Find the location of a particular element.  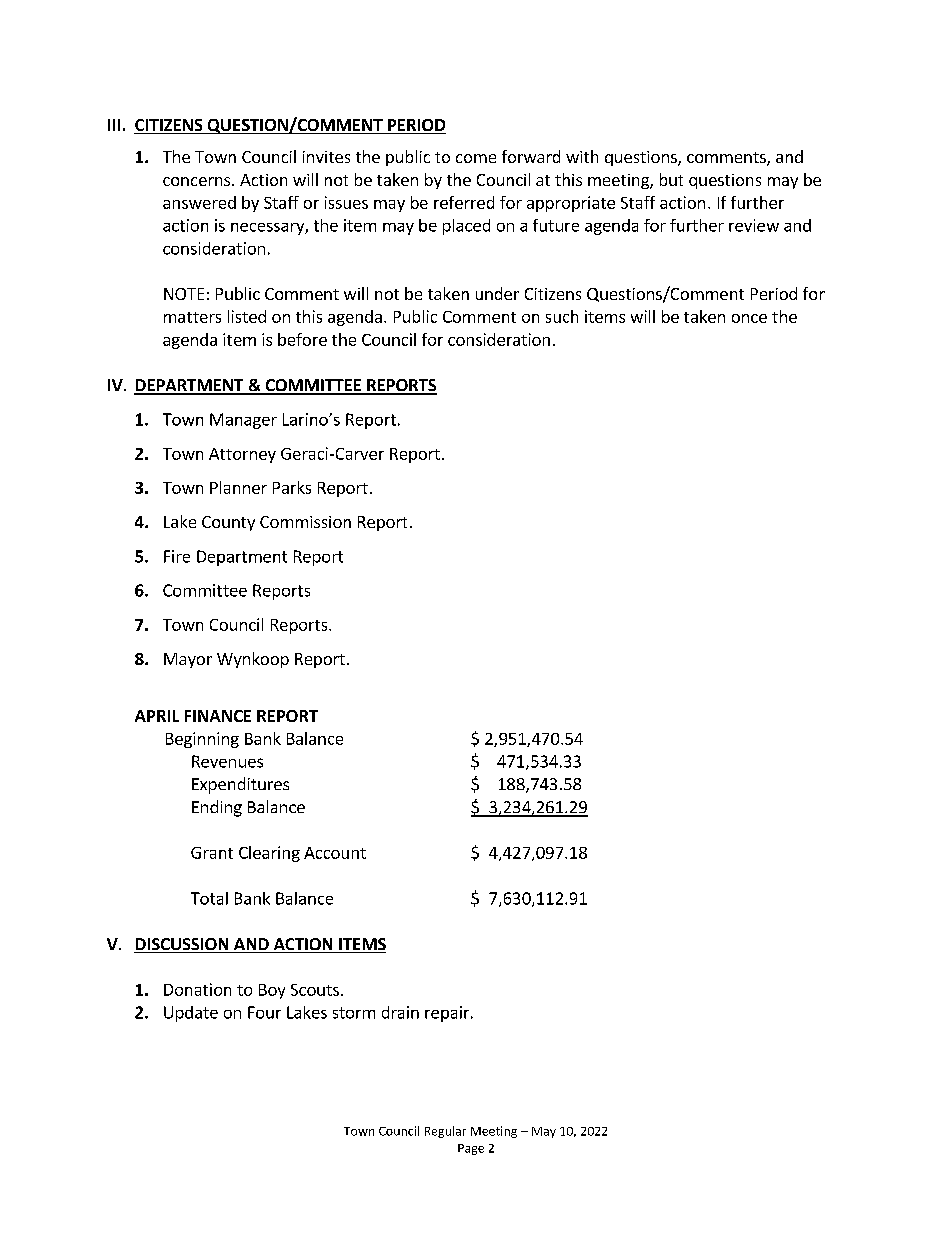

answered is located at coordinates (199, 202).
